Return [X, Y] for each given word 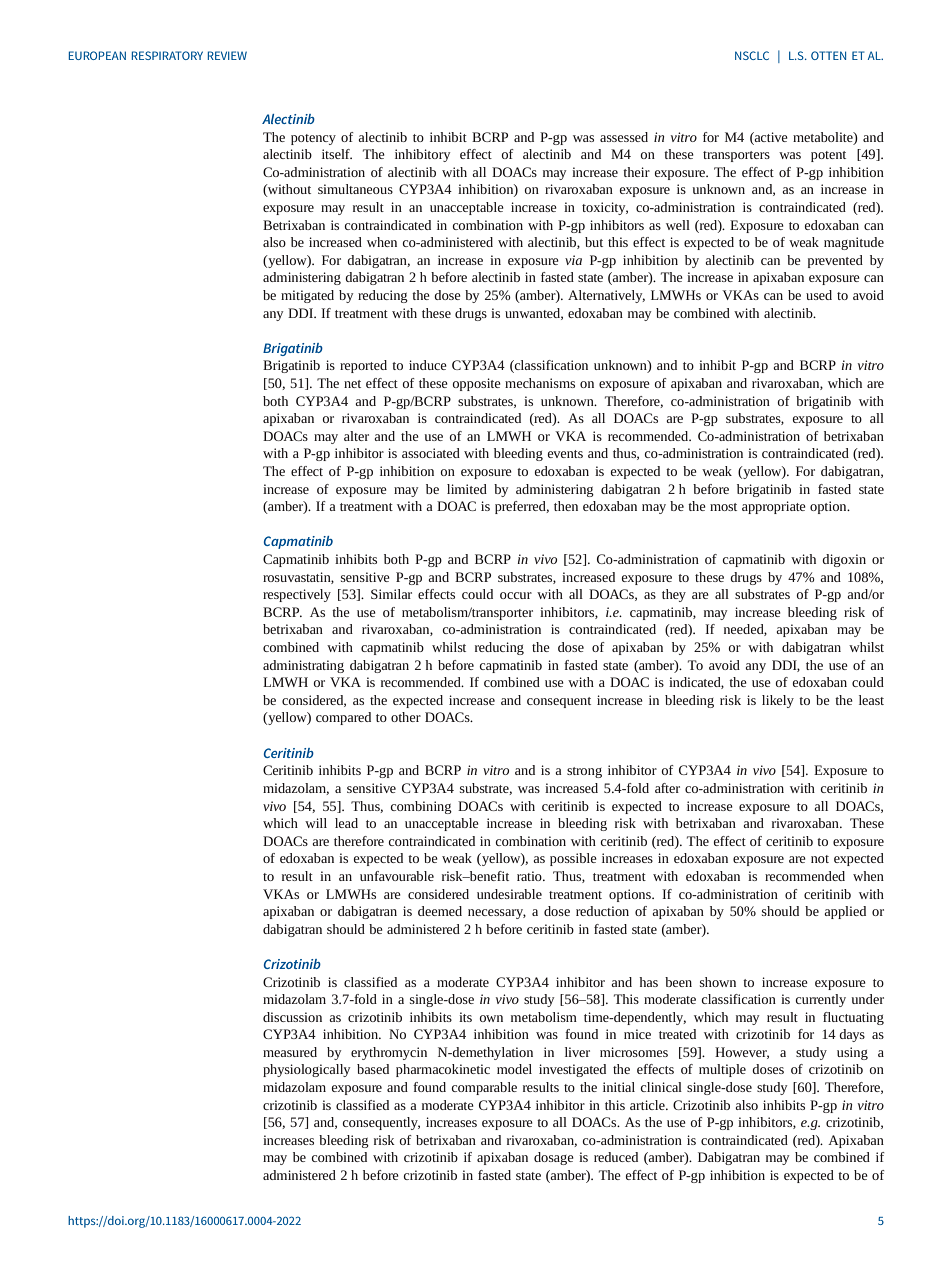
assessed [624, 137]
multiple [722, 1070]
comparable [484, 1088]
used [819, 295]
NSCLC [752, 55]
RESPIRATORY [167, 55]
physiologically [306, 1070]
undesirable [509, 894]
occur [516, 595]
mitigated [307, 296]
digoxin [844, 560]
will [316, 823]
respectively [297, 595]
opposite [476, 384]
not [820, 859]
